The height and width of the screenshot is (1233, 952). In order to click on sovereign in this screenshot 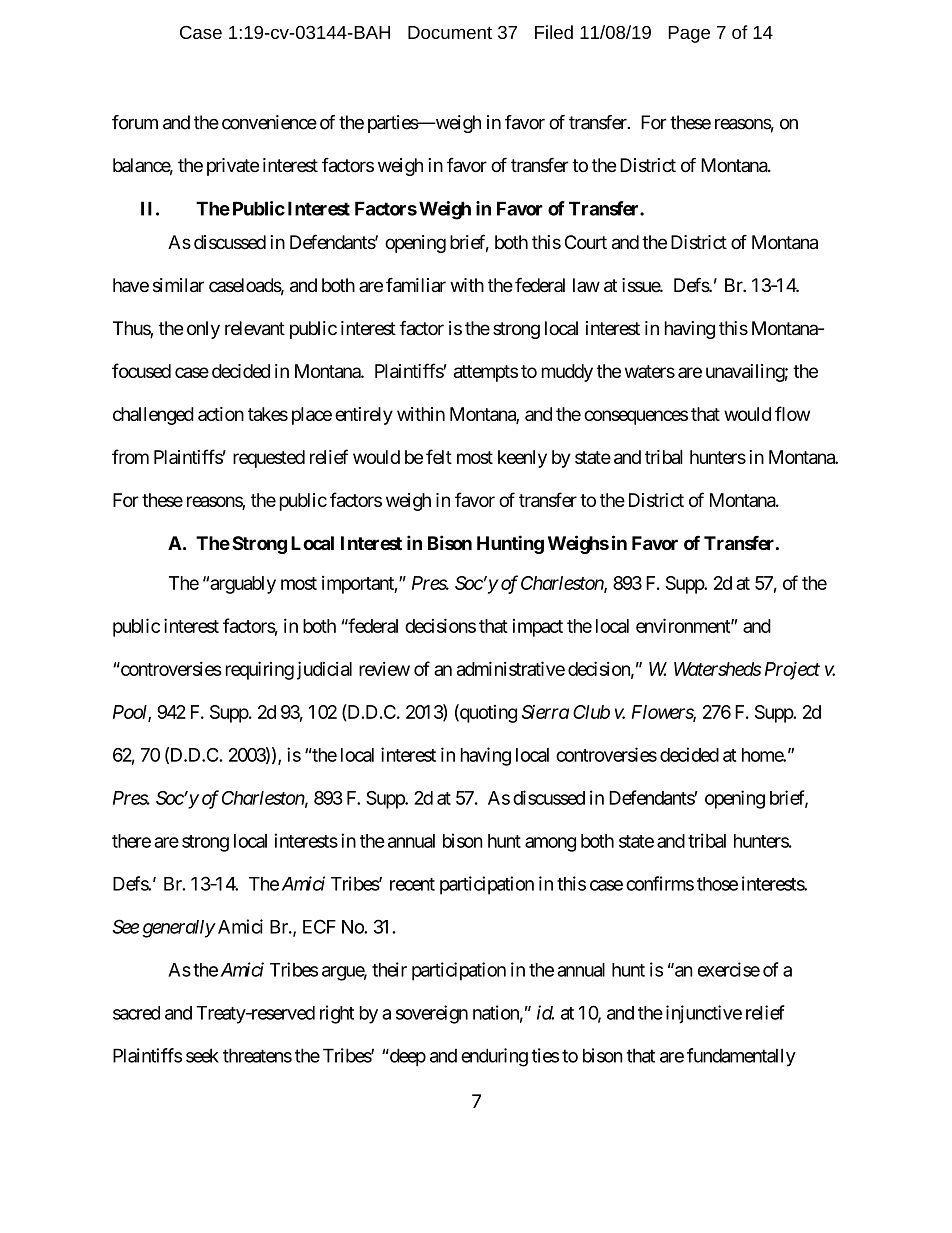, I will do `click(432, 1014)`.
